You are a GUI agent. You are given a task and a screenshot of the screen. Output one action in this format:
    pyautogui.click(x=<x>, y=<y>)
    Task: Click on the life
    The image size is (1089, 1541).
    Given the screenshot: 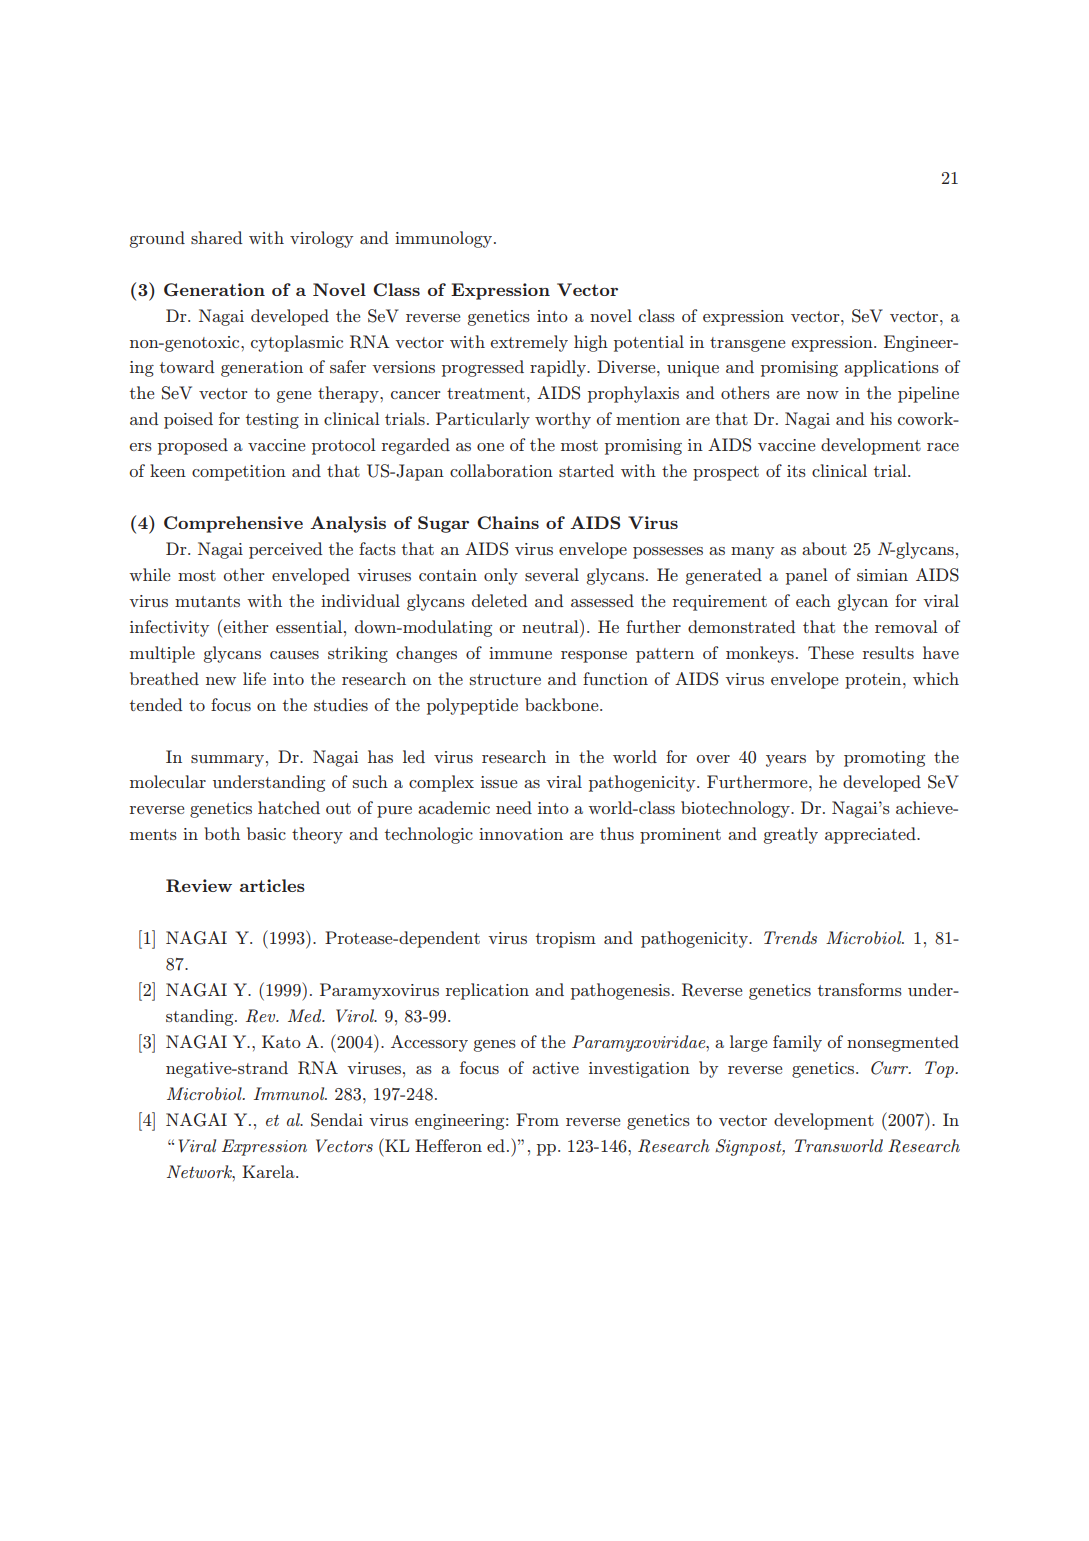 What is the action you would take?
    pyautogui.click(x=254, y=678)
